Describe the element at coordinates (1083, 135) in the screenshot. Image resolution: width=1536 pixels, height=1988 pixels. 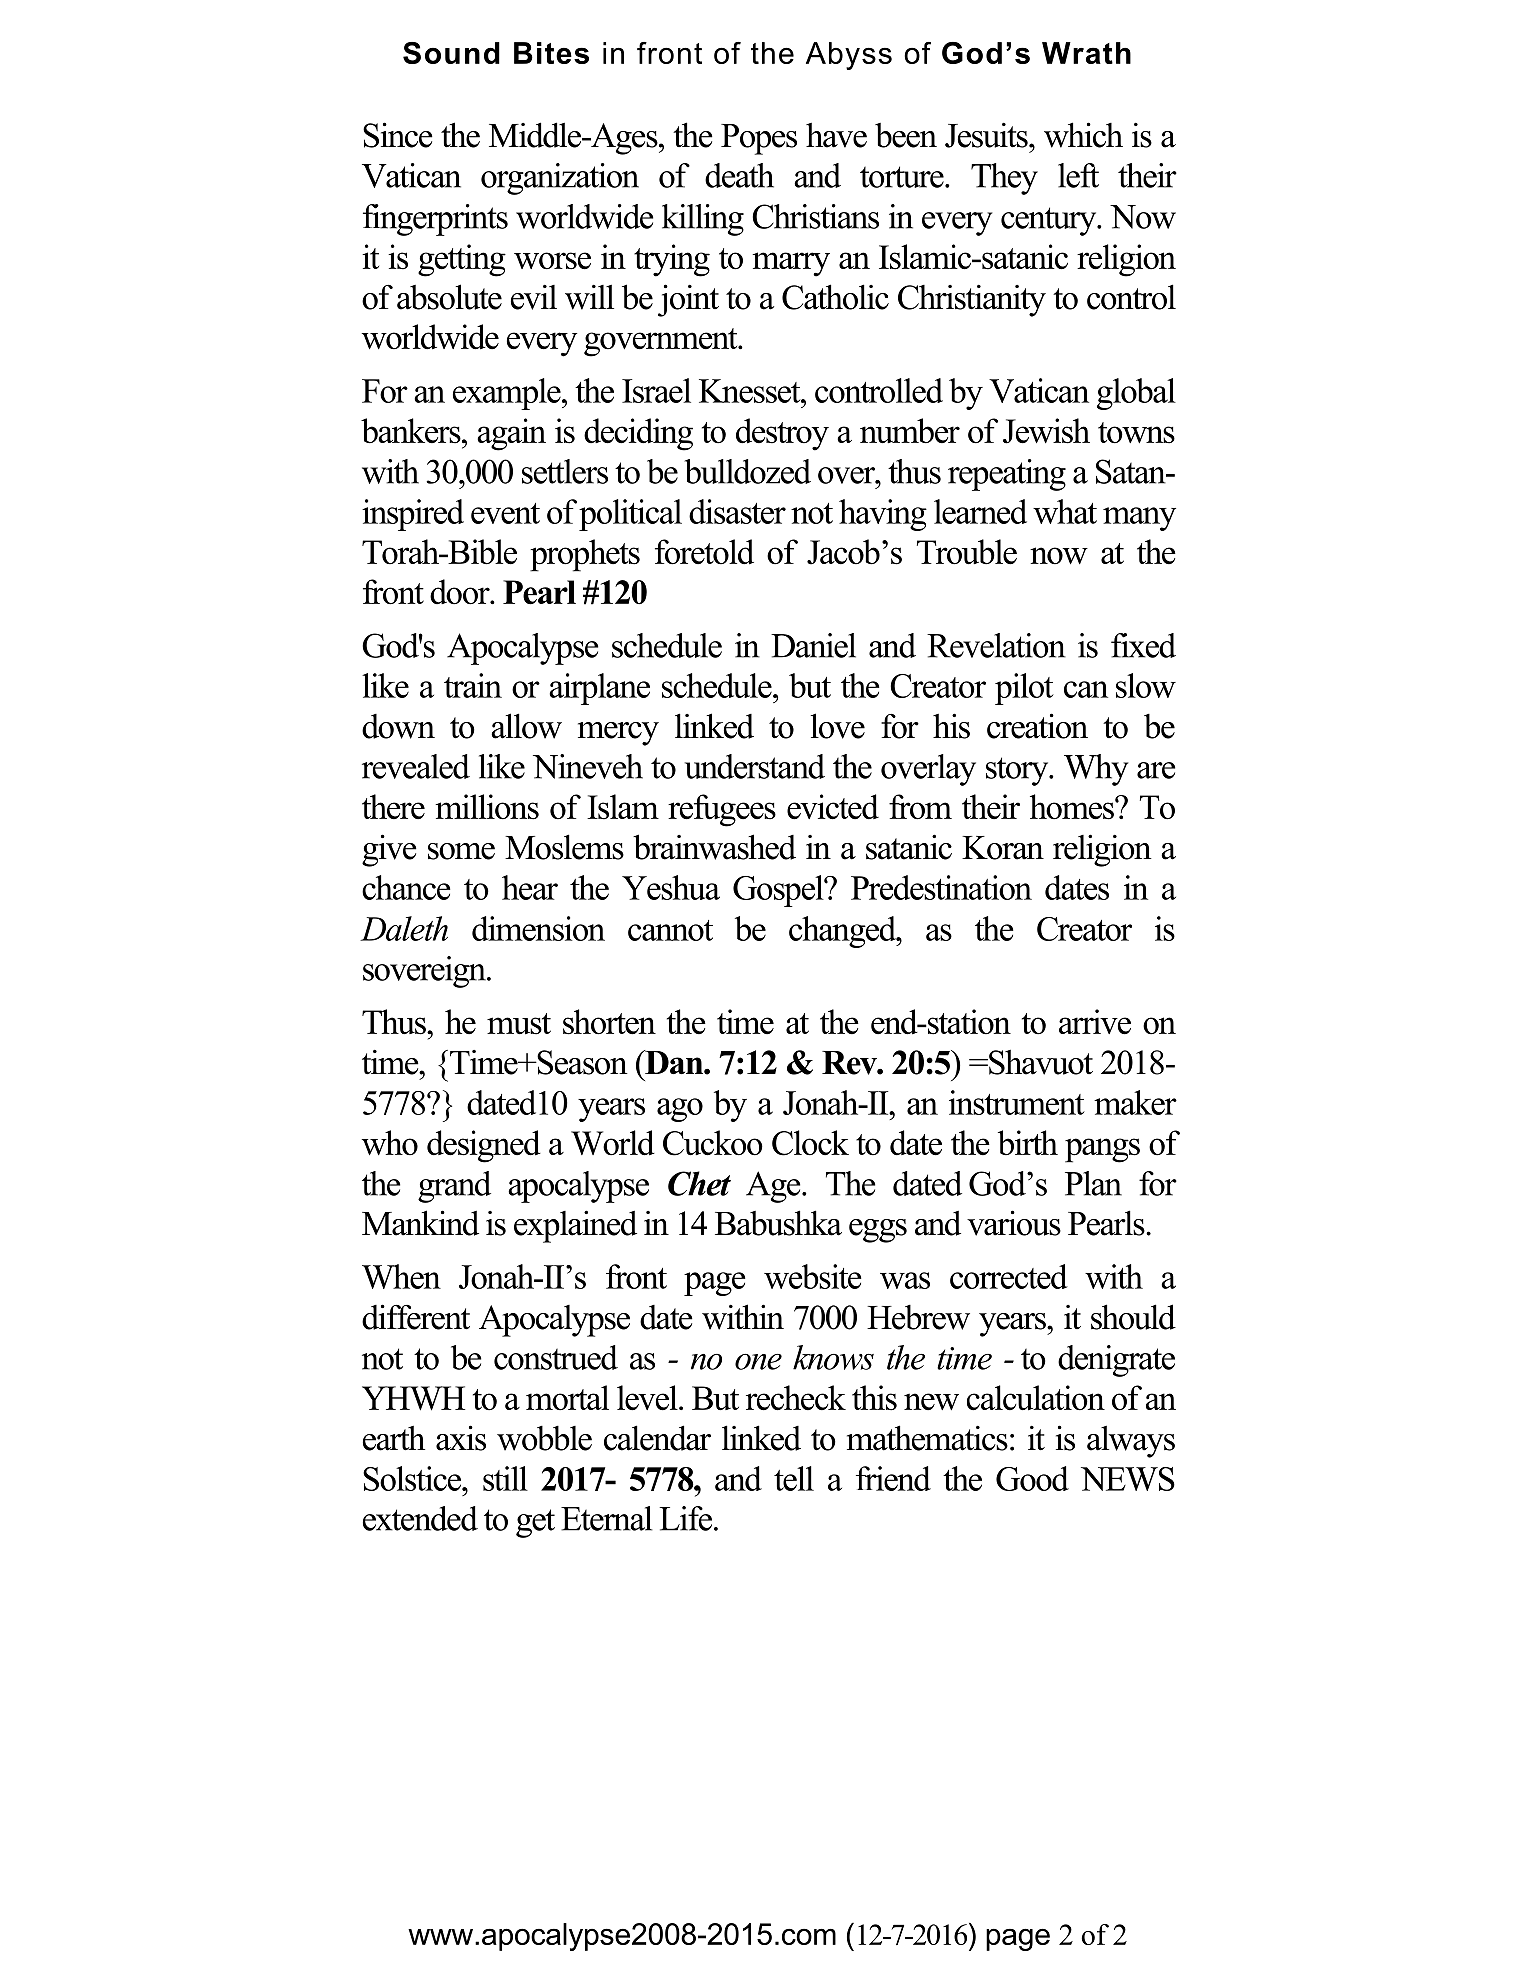
I see `which` at that location.
